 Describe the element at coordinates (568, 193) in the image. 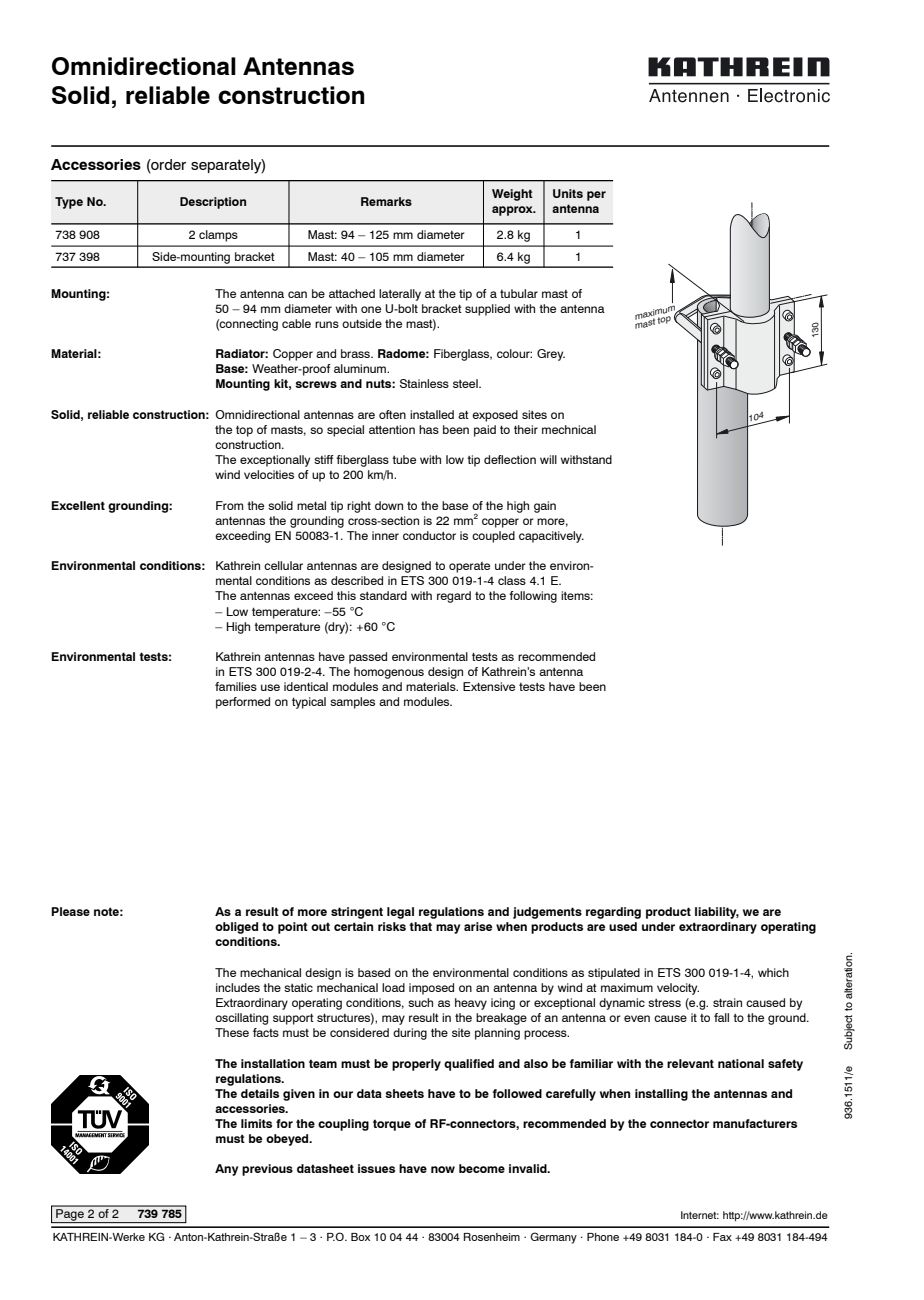

I see `Units` at that location.
